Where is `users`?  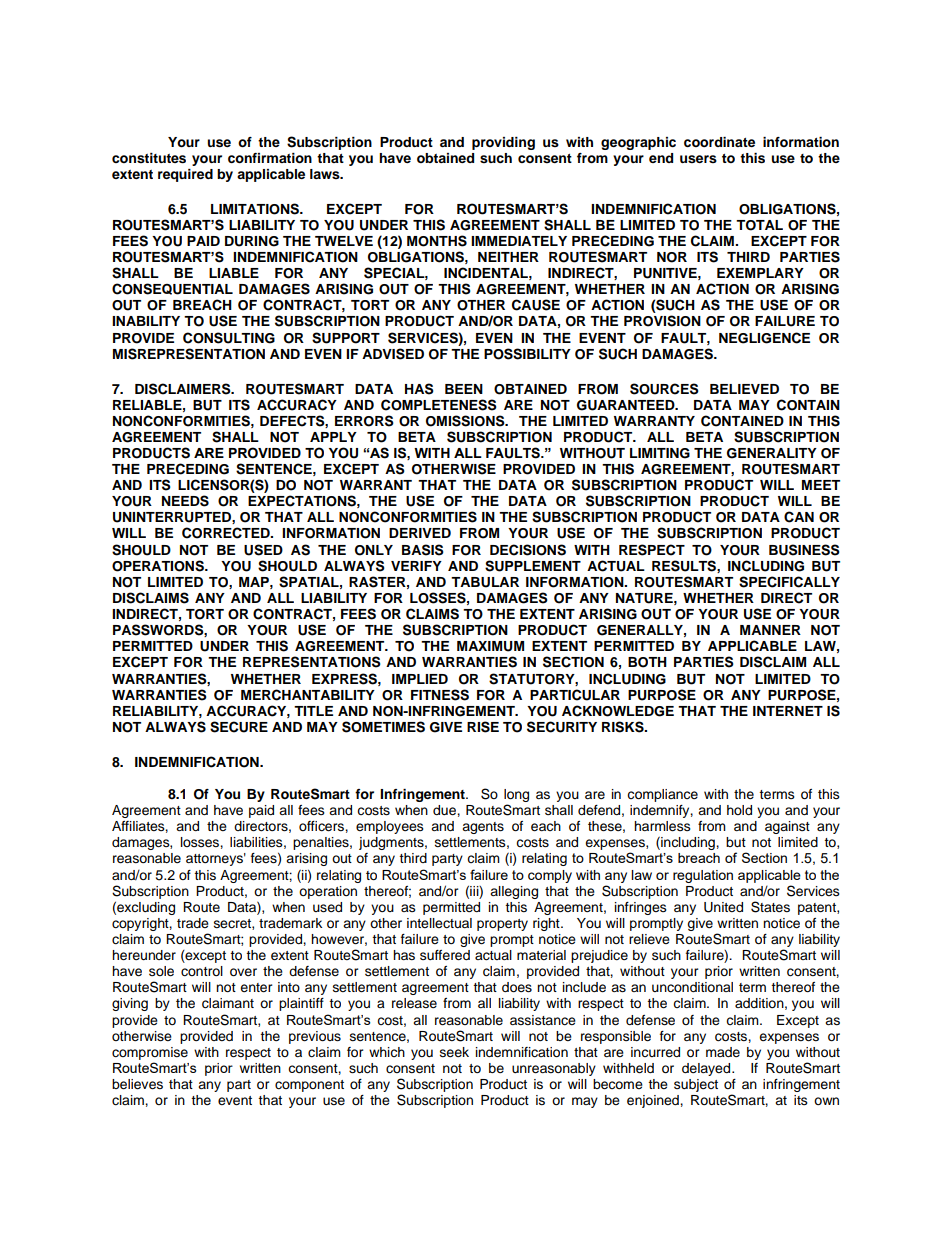
users is located at coordinates (698, 159).
